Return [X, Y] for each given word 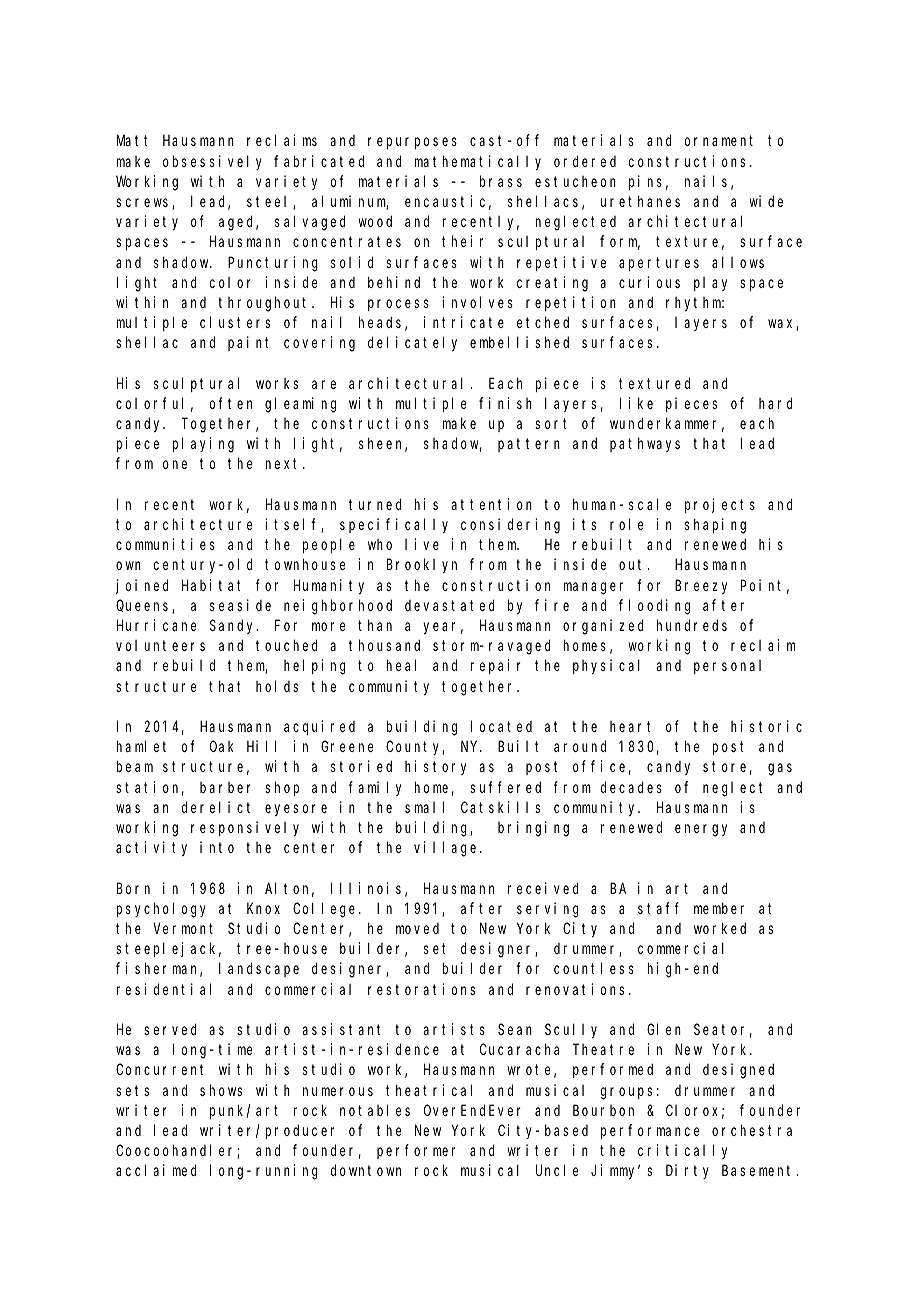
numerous [338, 1091]
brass [501, 181]
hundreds [692, 625]
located [501, 726]
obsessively [212, 162]
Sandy [234, 626]
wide [766, 201]
